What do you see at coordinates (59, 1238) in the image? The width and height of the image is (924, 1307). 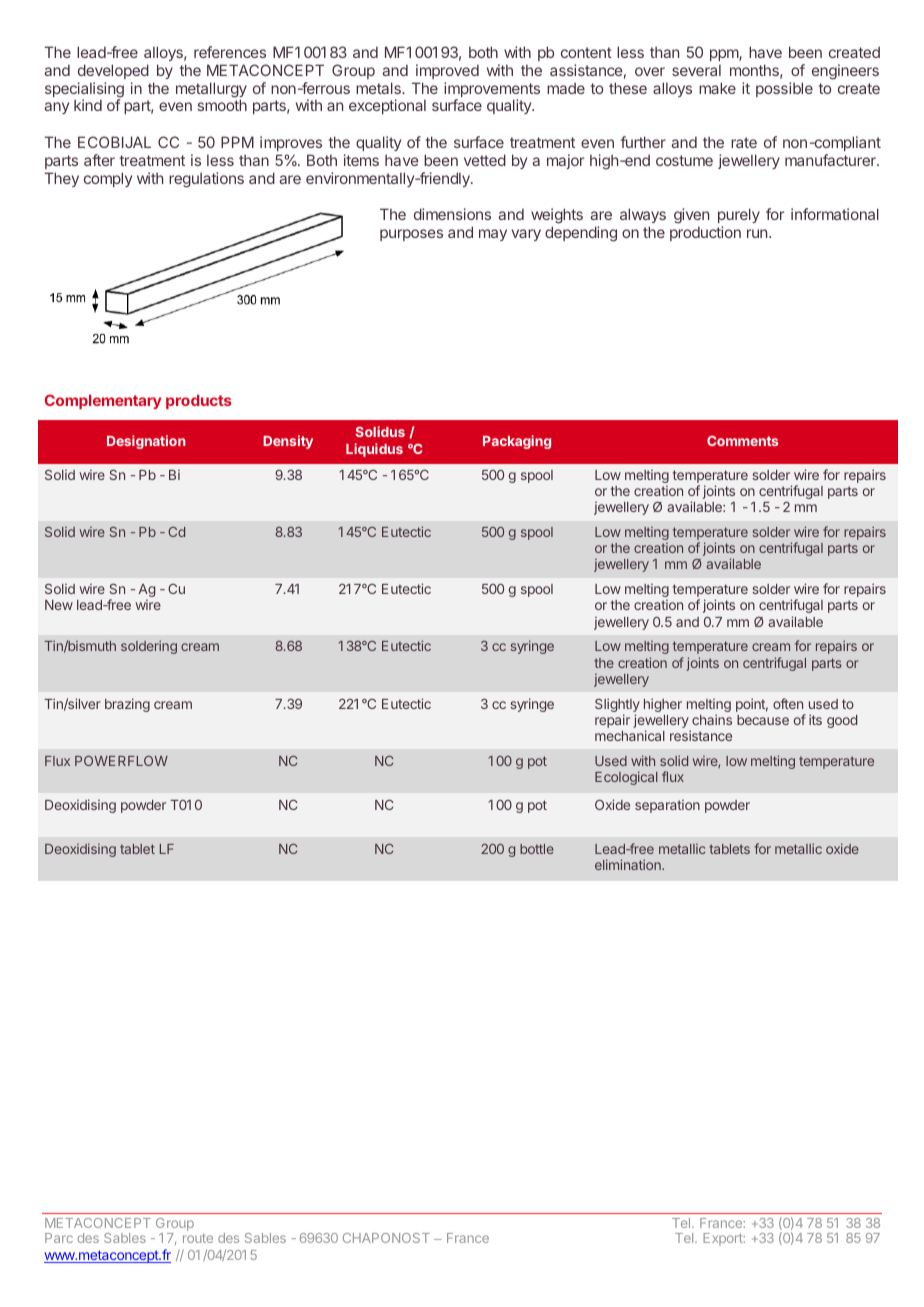 I see `Parc` at bounding box center [59, 1238].
